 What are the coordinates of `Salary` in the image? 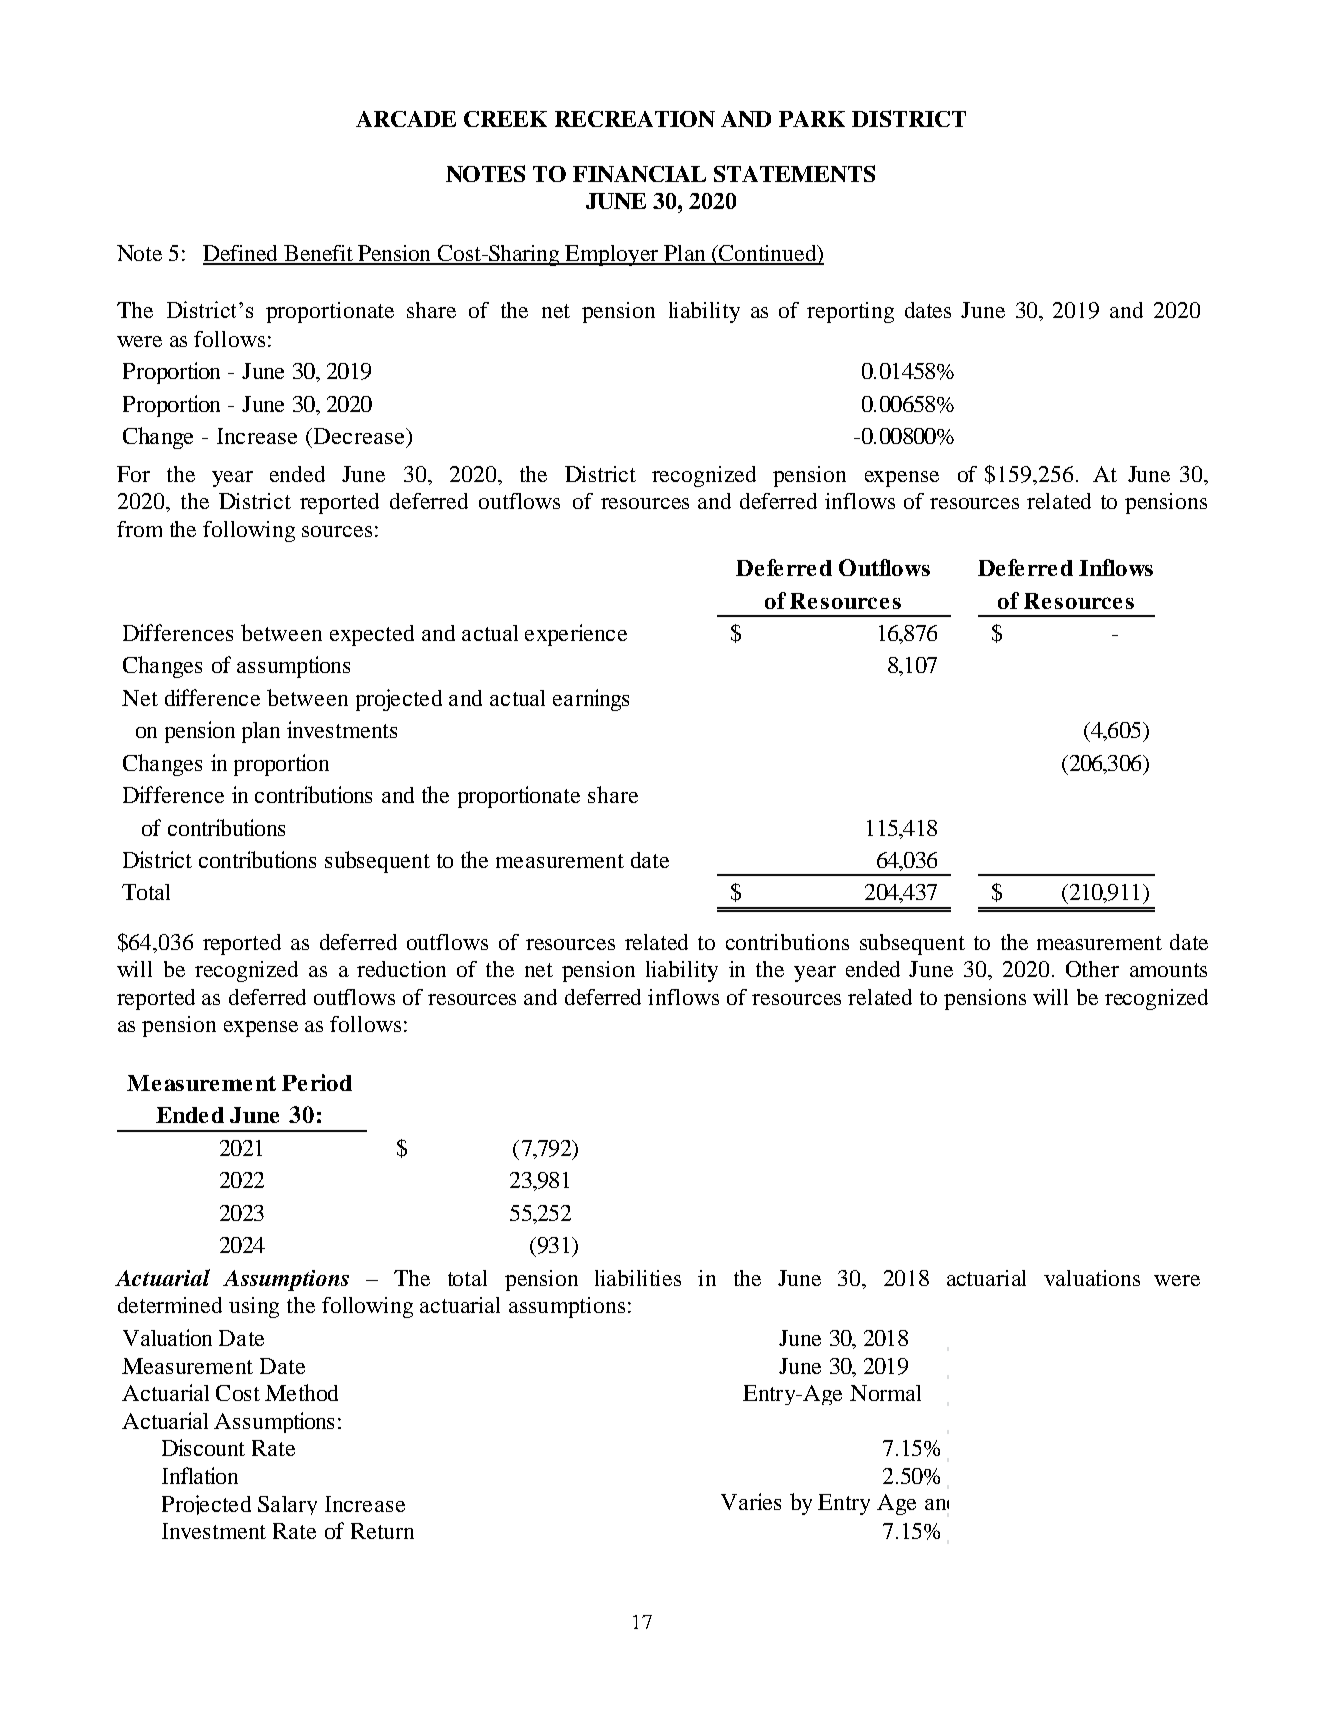 It's located at (287, 1505).
